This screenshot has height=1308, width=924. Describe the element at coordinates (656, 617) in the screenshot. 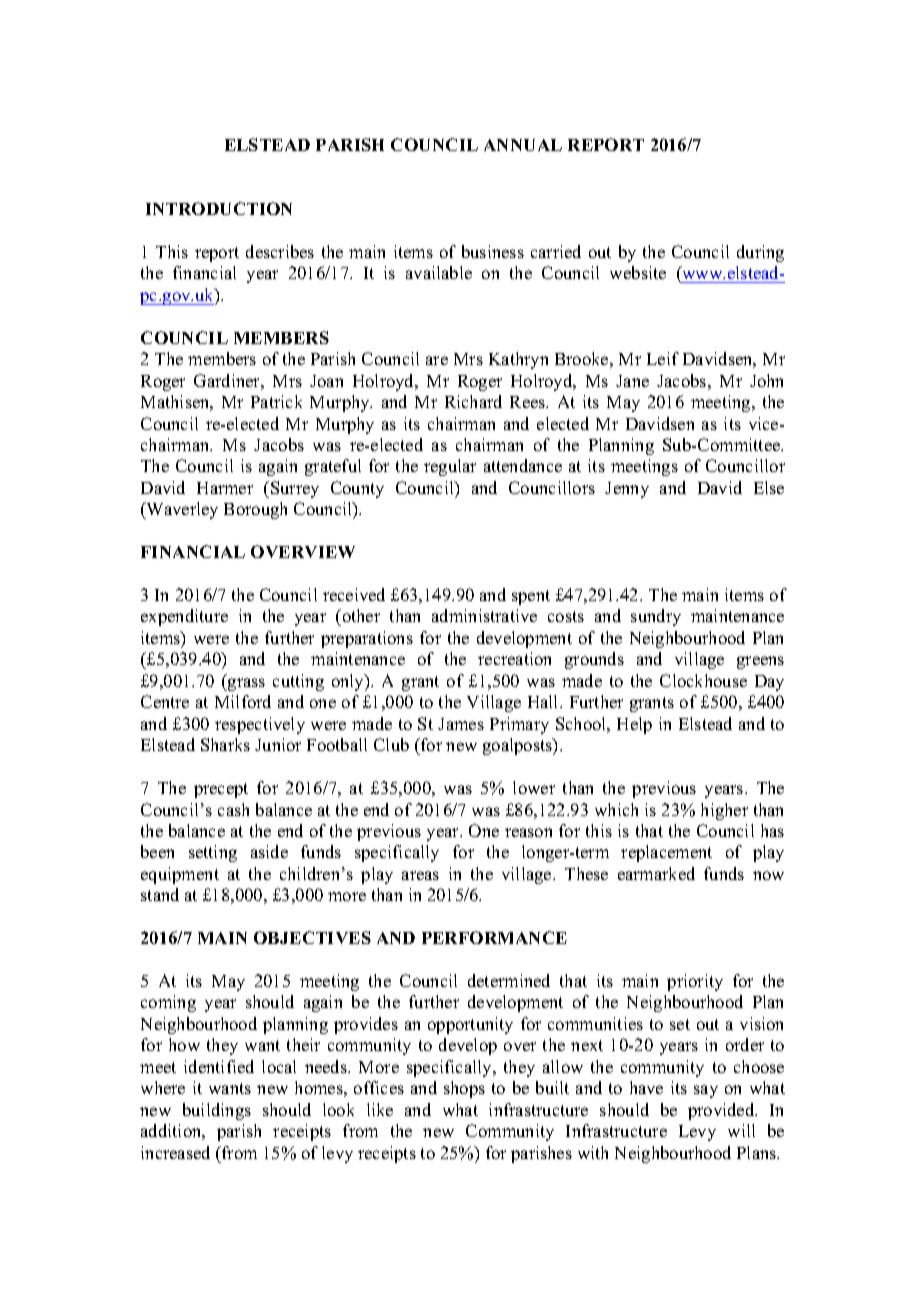

I see `sundry` at that location.
